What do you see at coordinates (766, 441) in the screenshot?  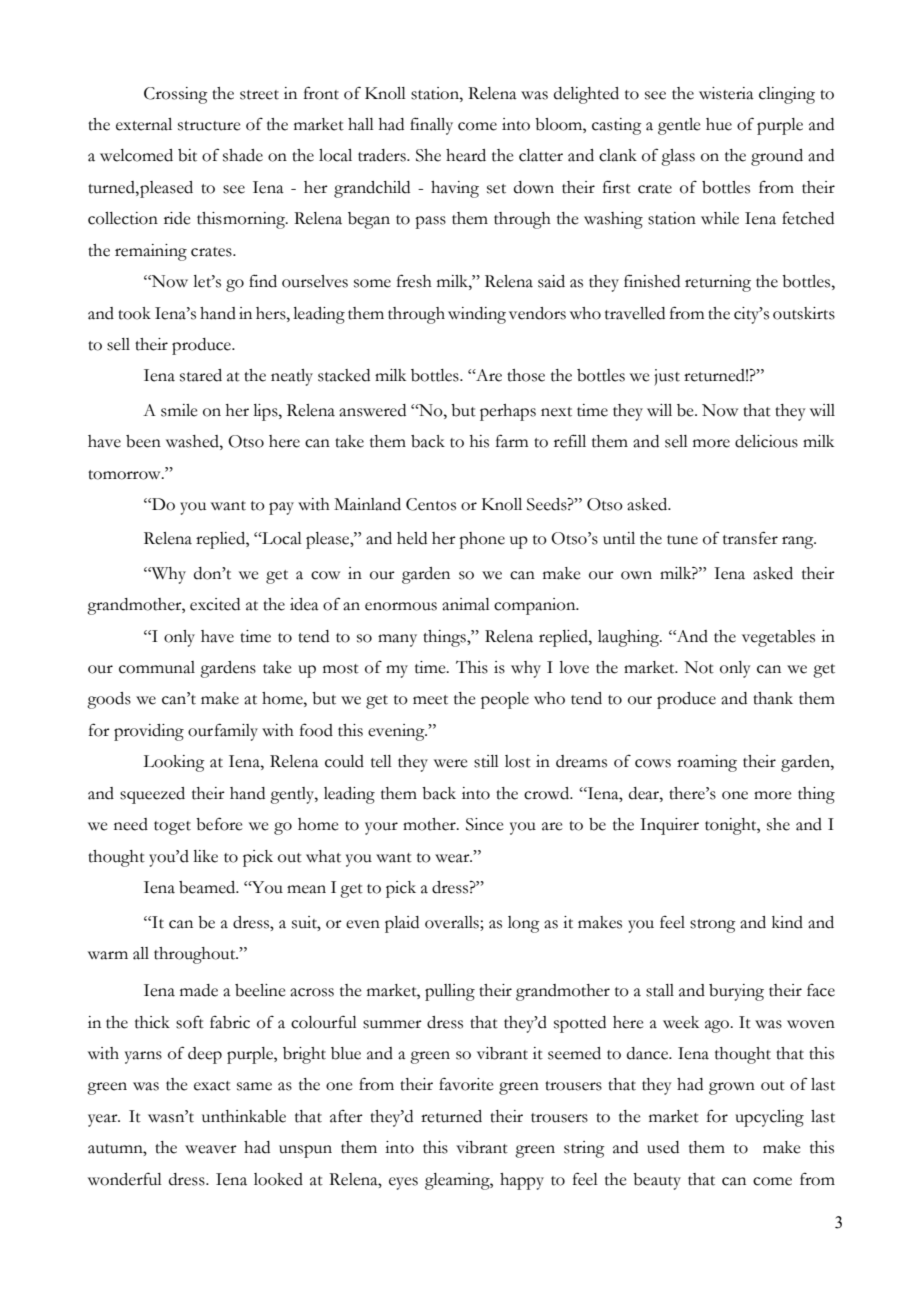 I see `delicious` at bounding box center [766, 441].
